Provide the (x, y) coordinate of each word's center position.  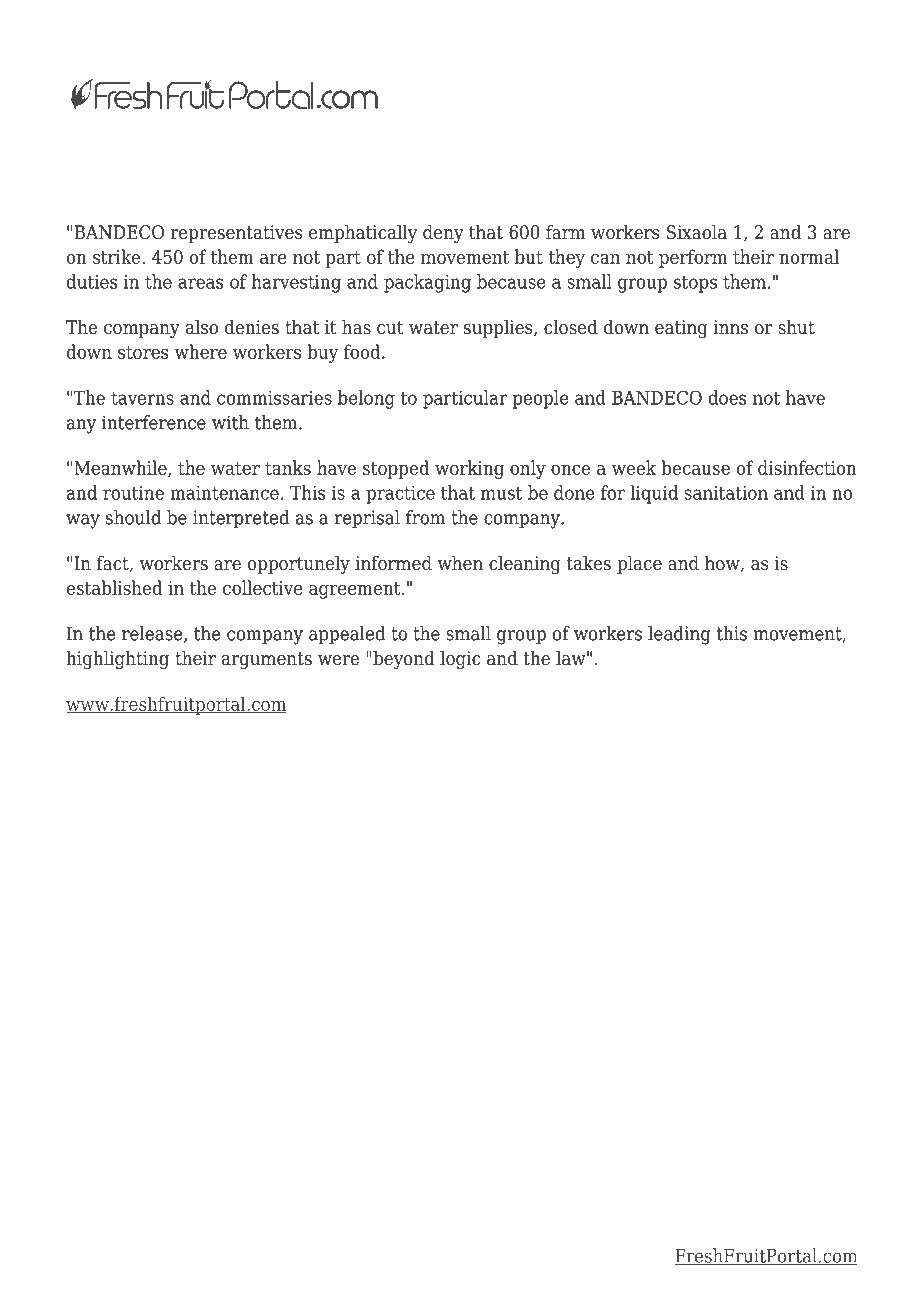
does (727, 397)
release (153, 634)
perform (693, 258)
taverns (142, 398)
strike (118, 256)
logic (460, 660)
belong (366, 399)
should (133, 517)
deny (443, 234)
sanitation (726, 493)
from (425, 517)
